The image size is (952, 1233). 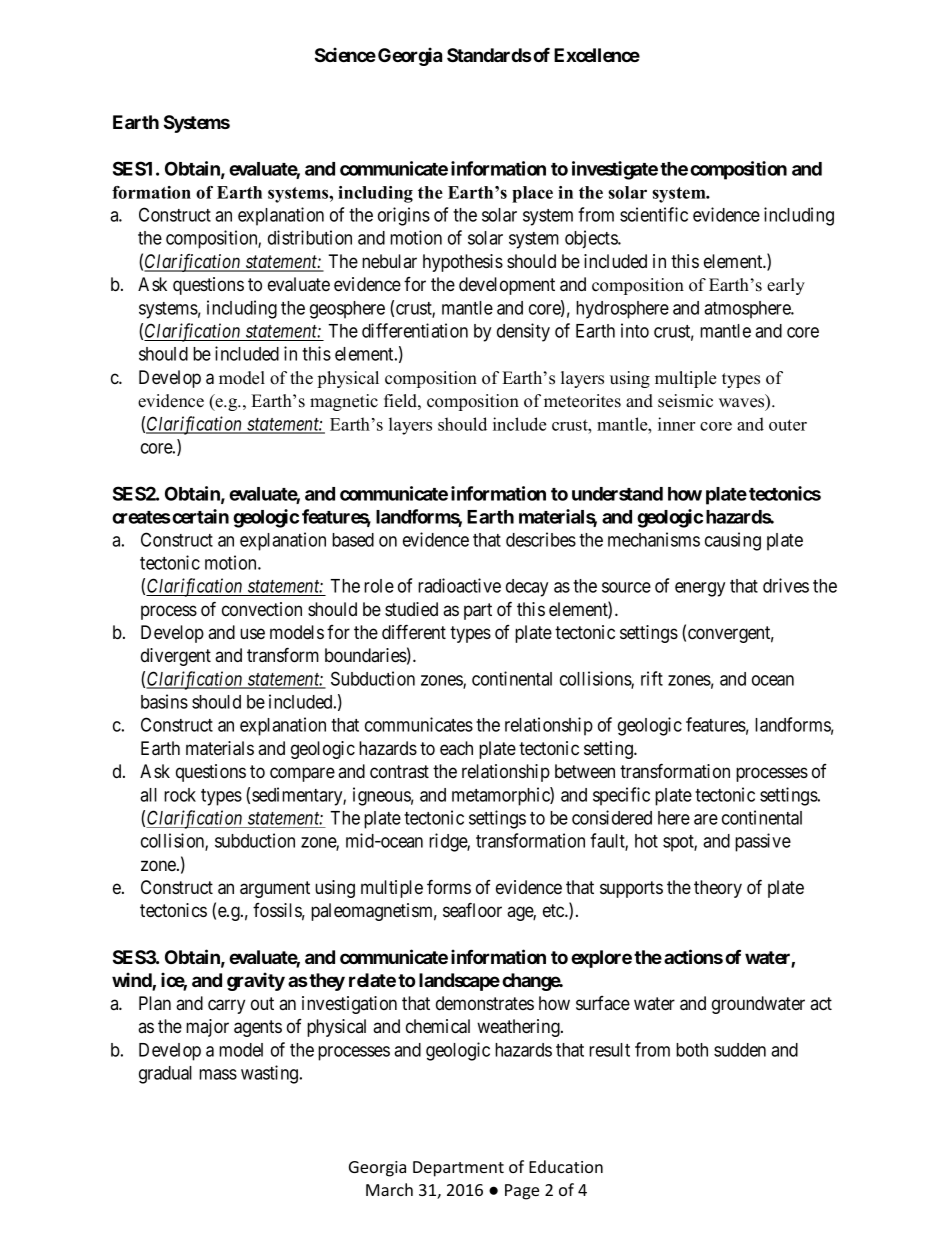 What do you see at coordinates (718, 889) in the page?
I see `theory` at bounding box center [718, 889].
